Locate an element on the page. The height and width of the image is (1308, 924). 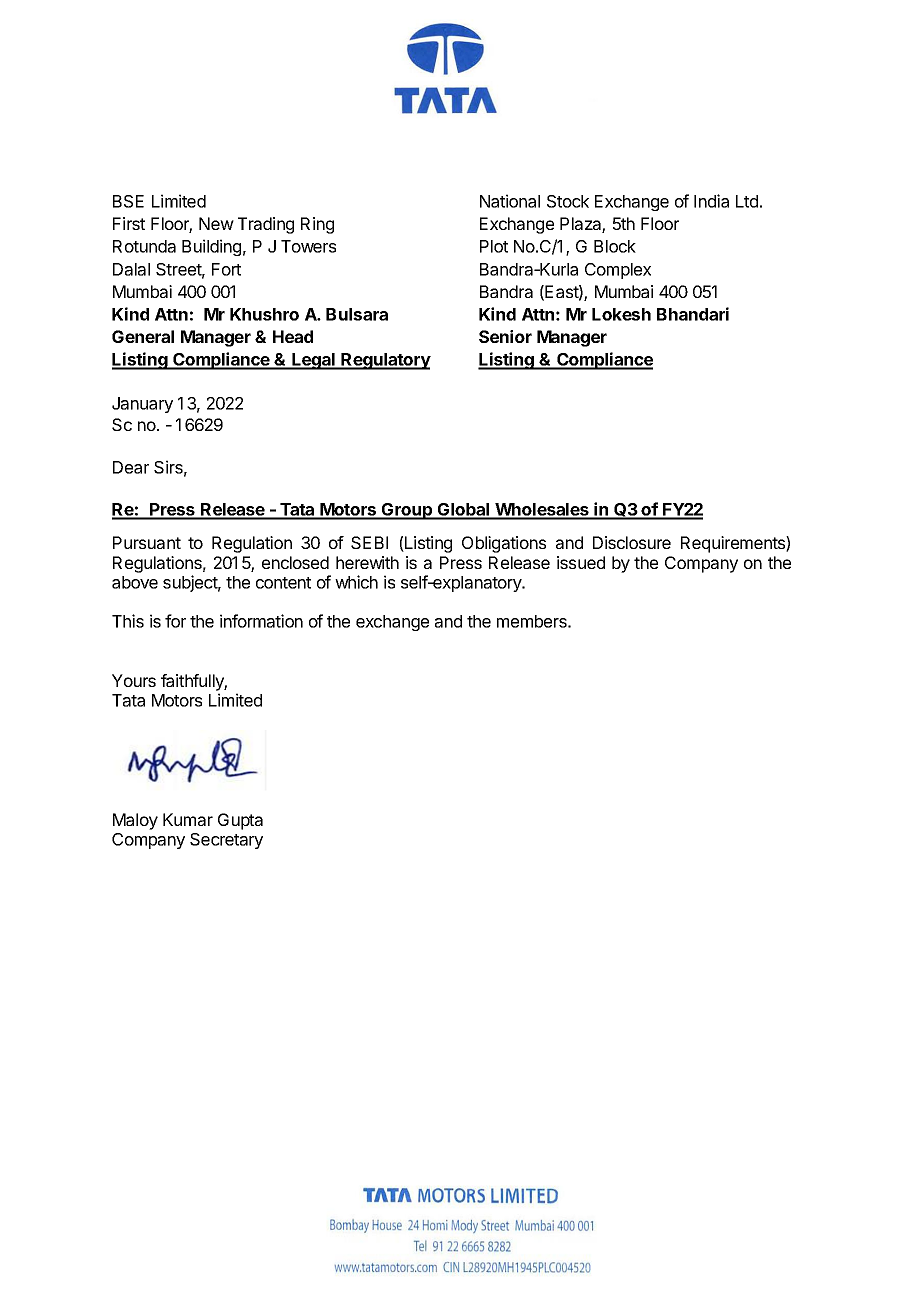
Gupta is located at coordinates (240, 821).
